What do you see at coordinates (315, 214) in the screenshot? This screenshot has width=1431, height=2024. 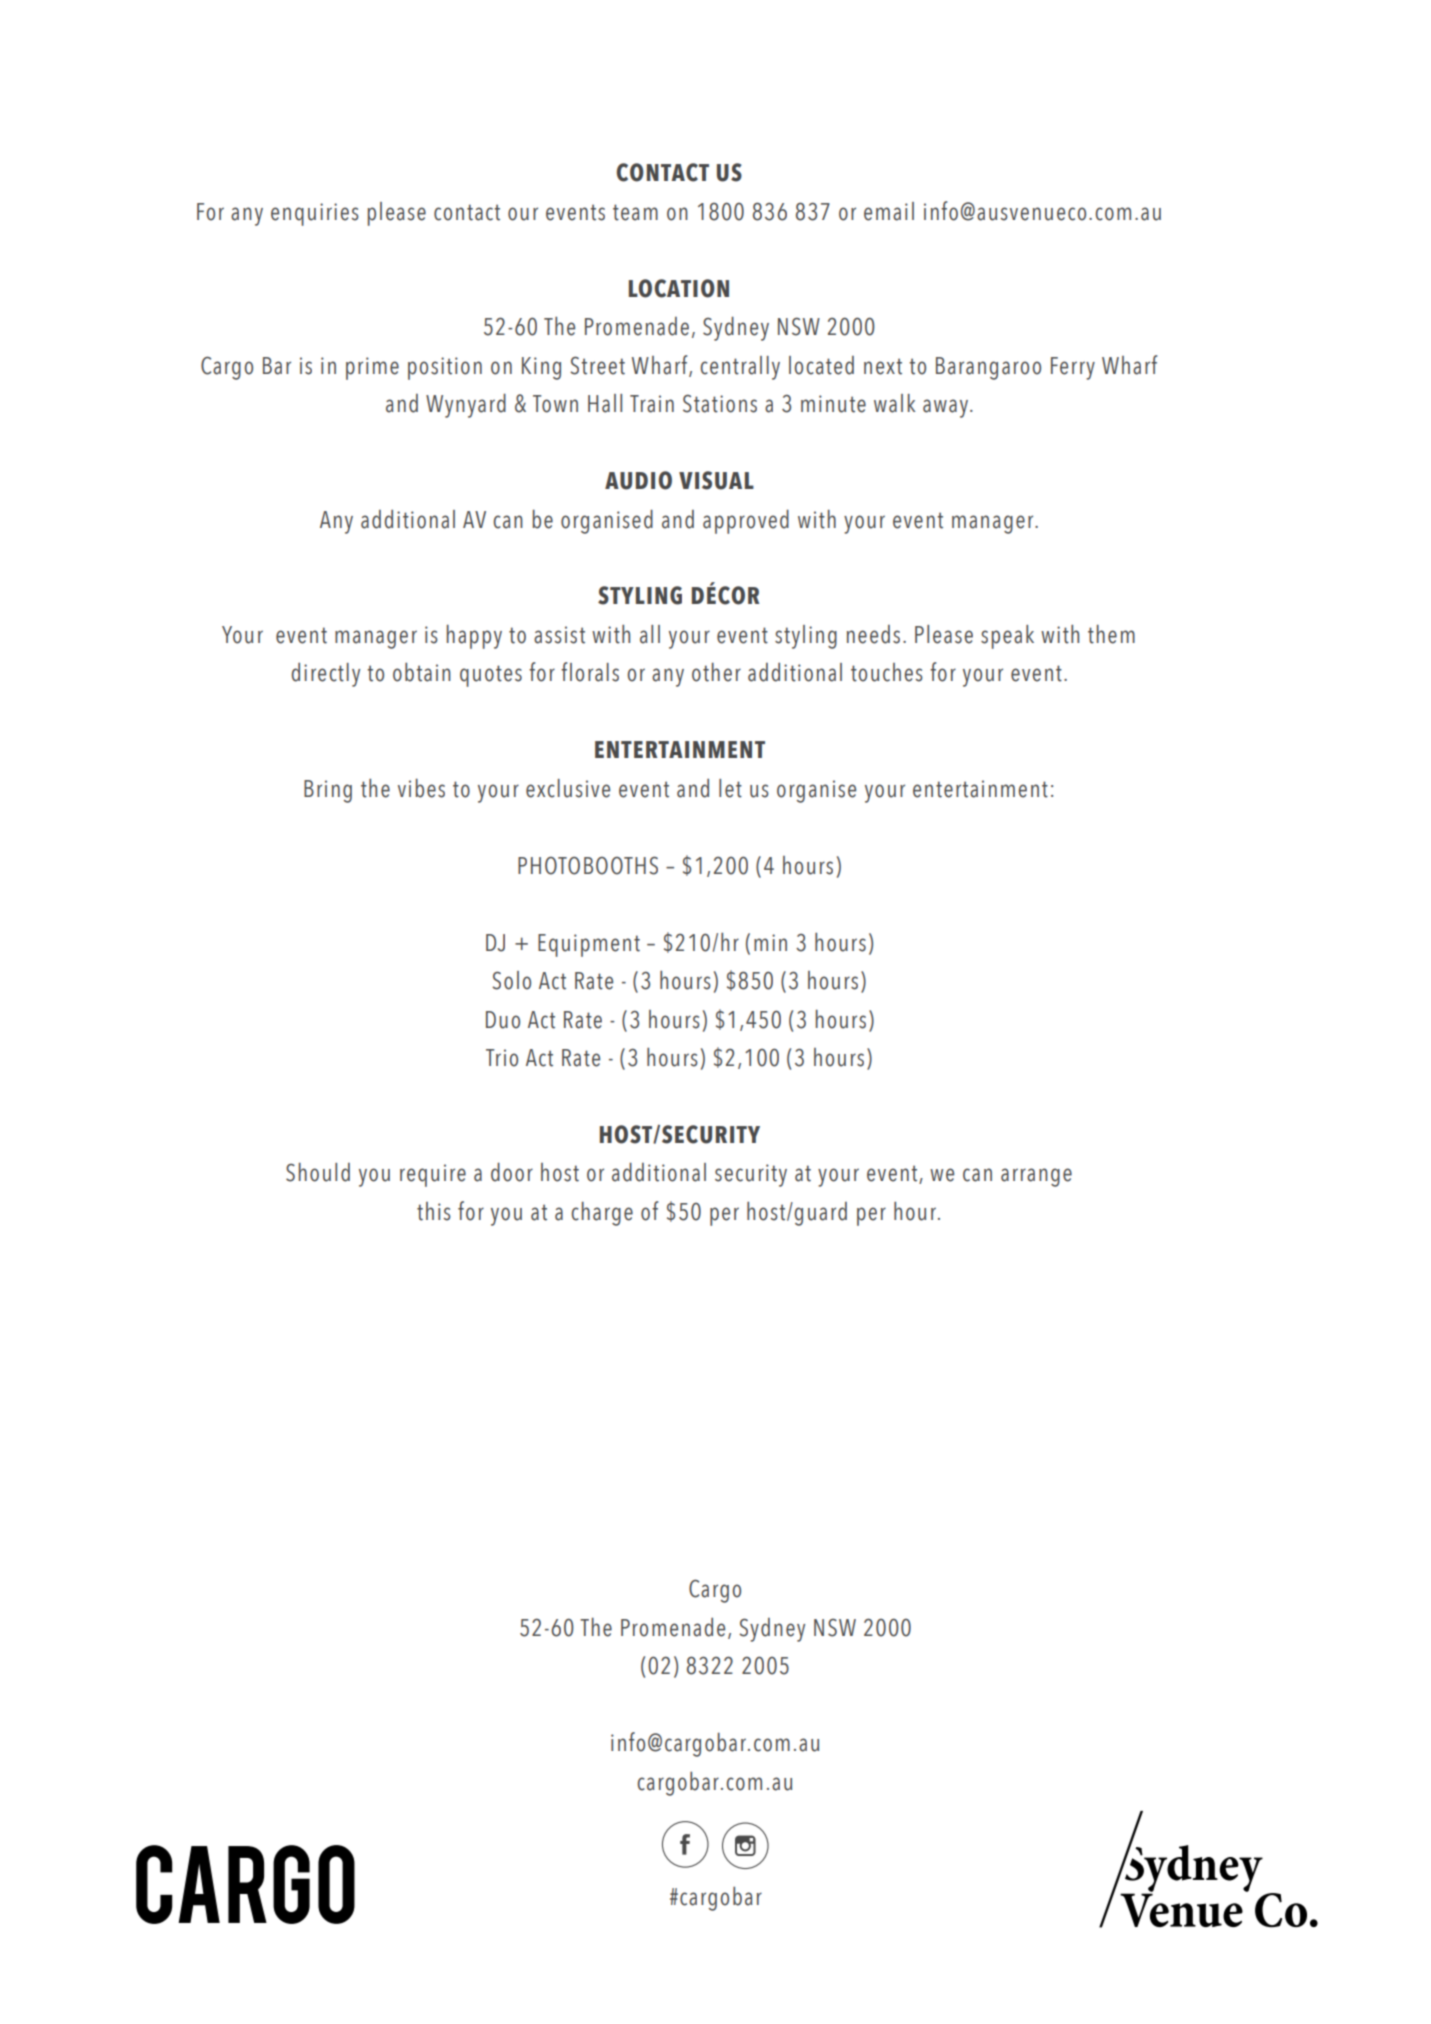 I see `enquiries` at bounding box center [315, 214].
